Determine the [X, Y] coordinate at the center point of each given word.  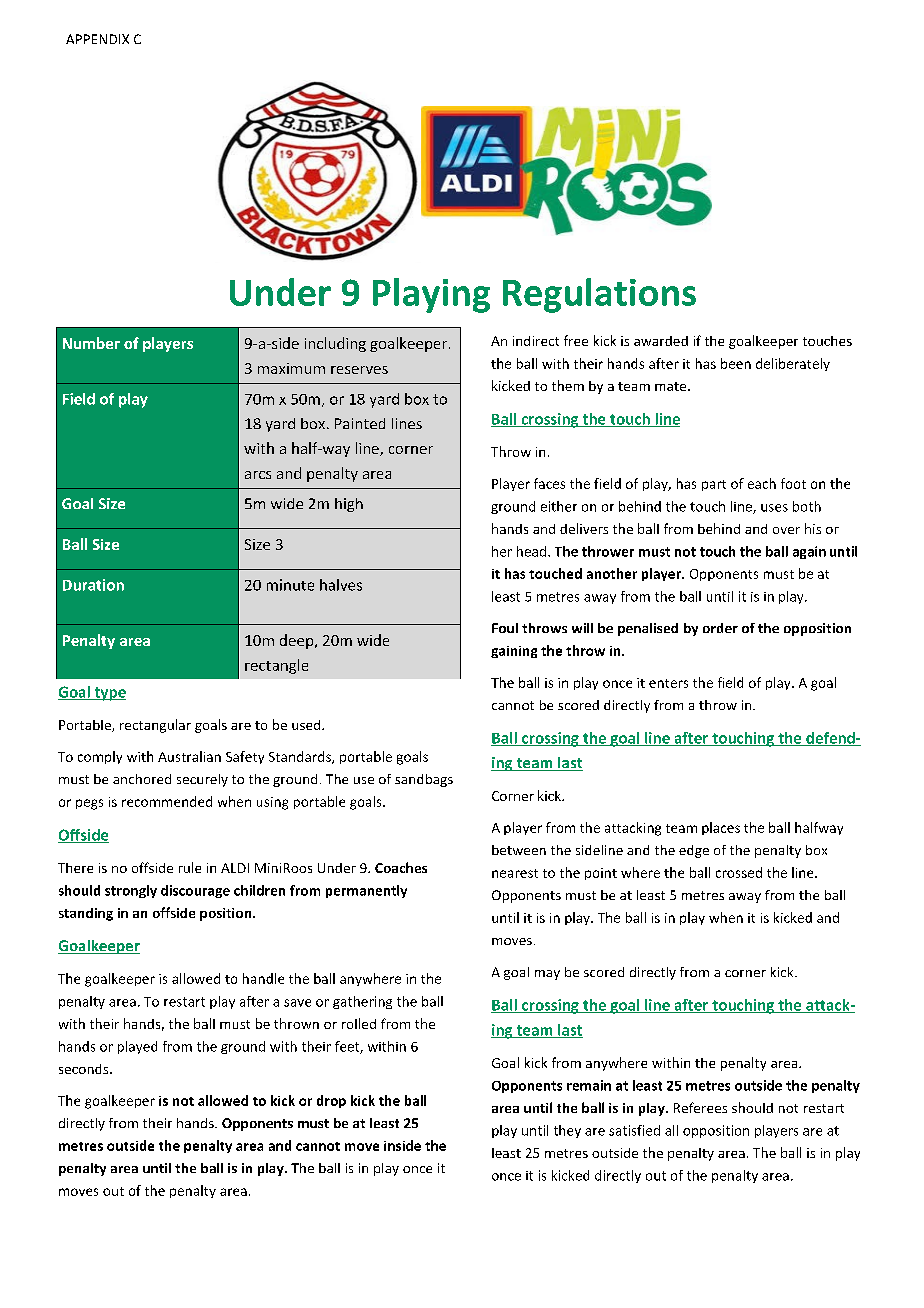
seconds [85, 1069]
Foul [505, 628]
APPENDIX [97, 39]
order [720, 628]
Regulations [599, 295]
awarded [661, 341]
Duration [93, 585]
